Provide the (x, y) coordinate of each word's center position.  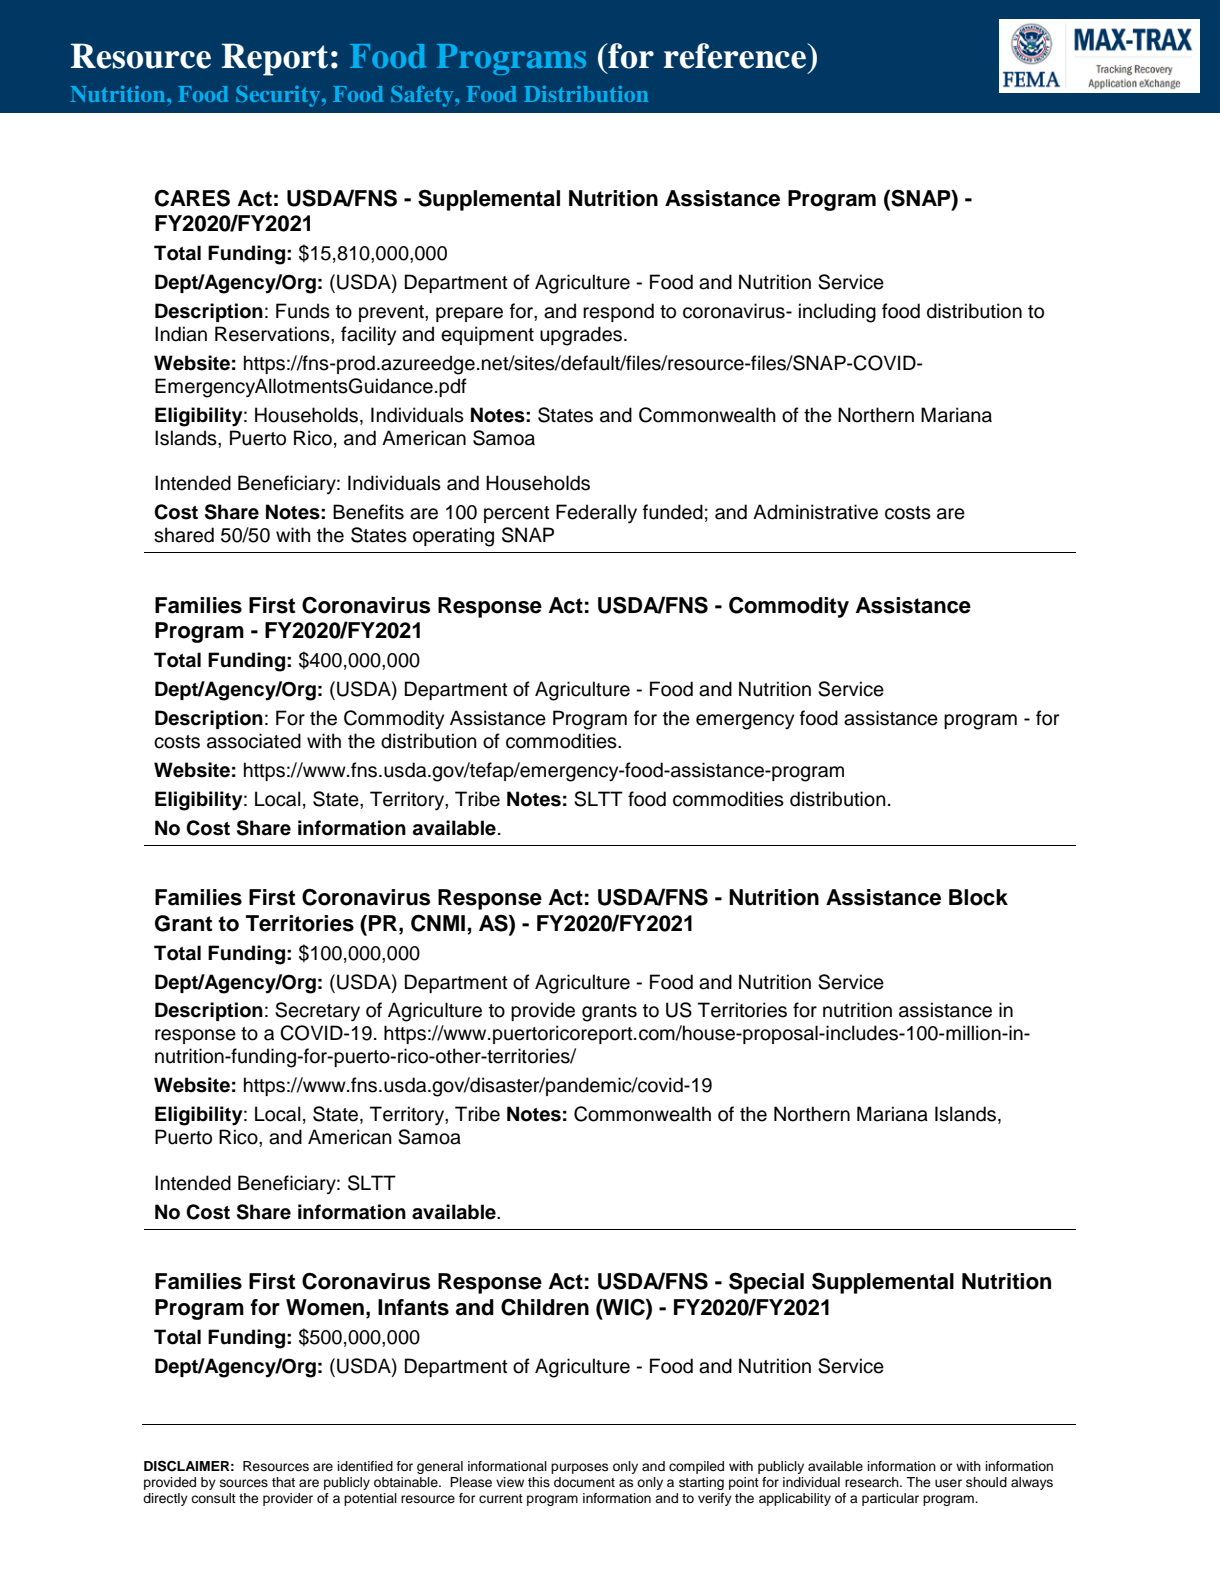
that (283, 1482)
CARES (192, 198)
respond (618, 312)
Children (545, 1307)
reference (736, 56)
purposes (579, 1468)
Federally (596, 514)
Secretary (317, 1012)
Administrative (815, 512)
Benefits (368, 512)
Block (978, 897)
